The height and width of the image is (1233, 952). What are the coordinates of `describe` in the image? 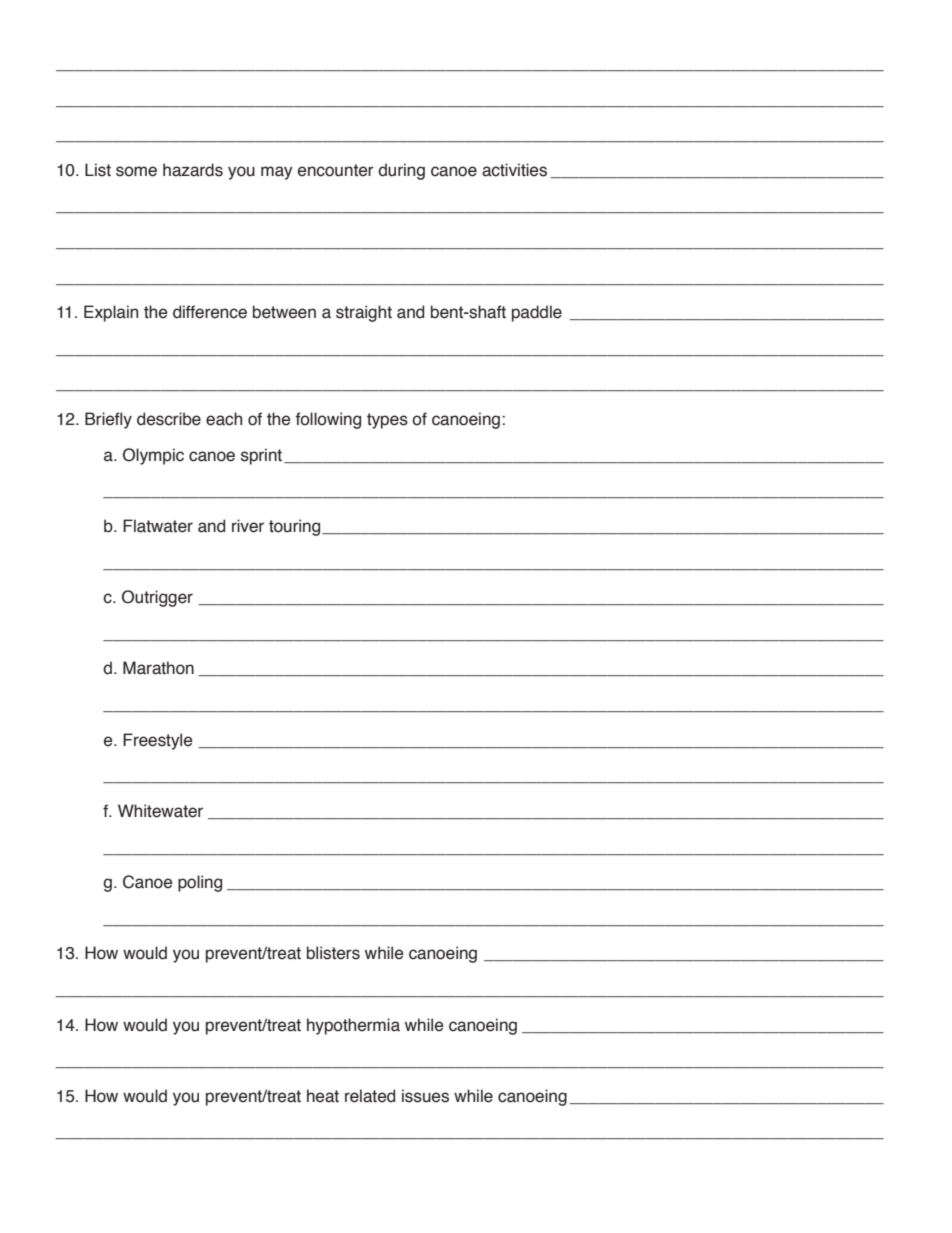 It's located at (169, 419).
